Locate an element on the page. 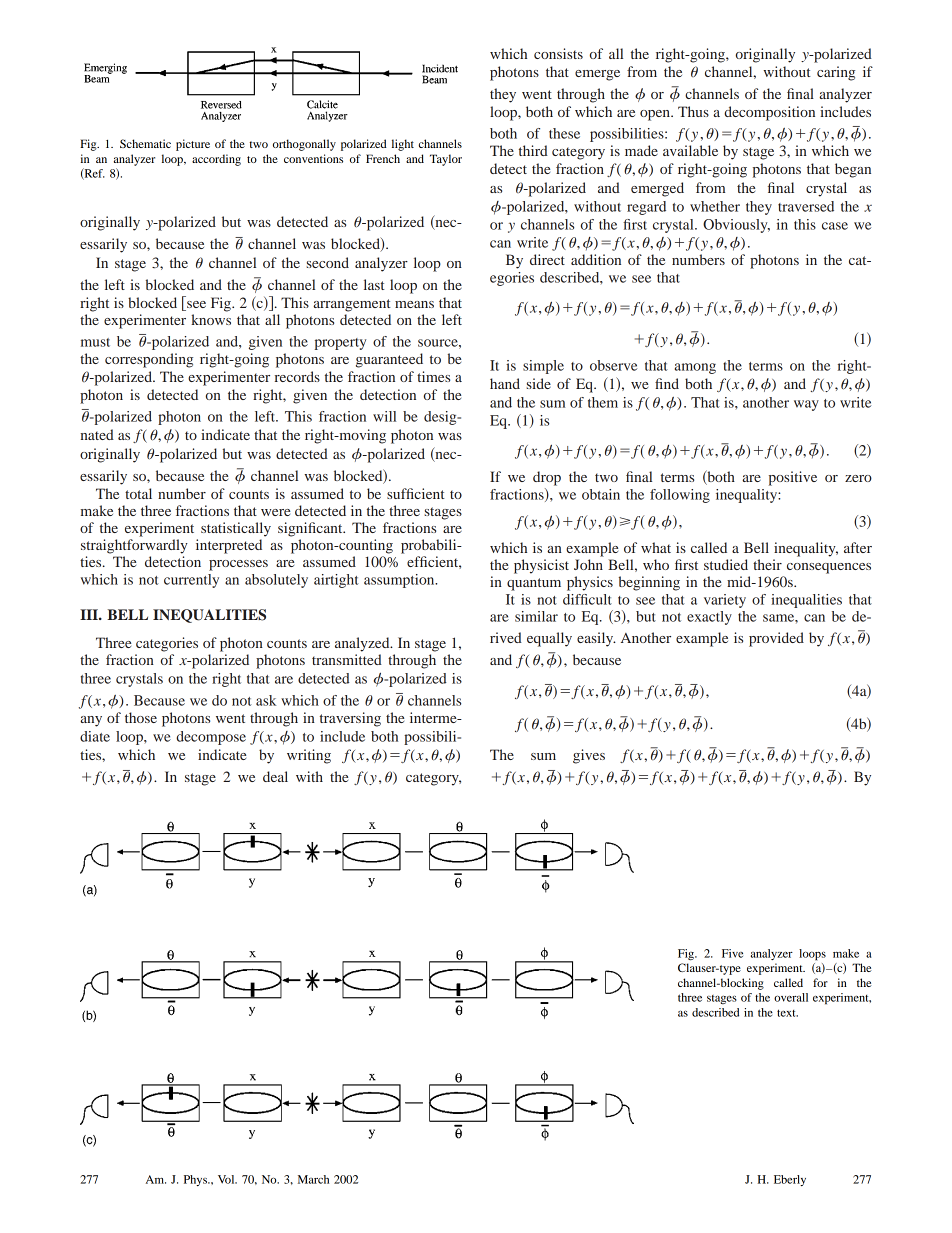 This image has width=952, height=1233. deal is located at coordinates (275, 776).
